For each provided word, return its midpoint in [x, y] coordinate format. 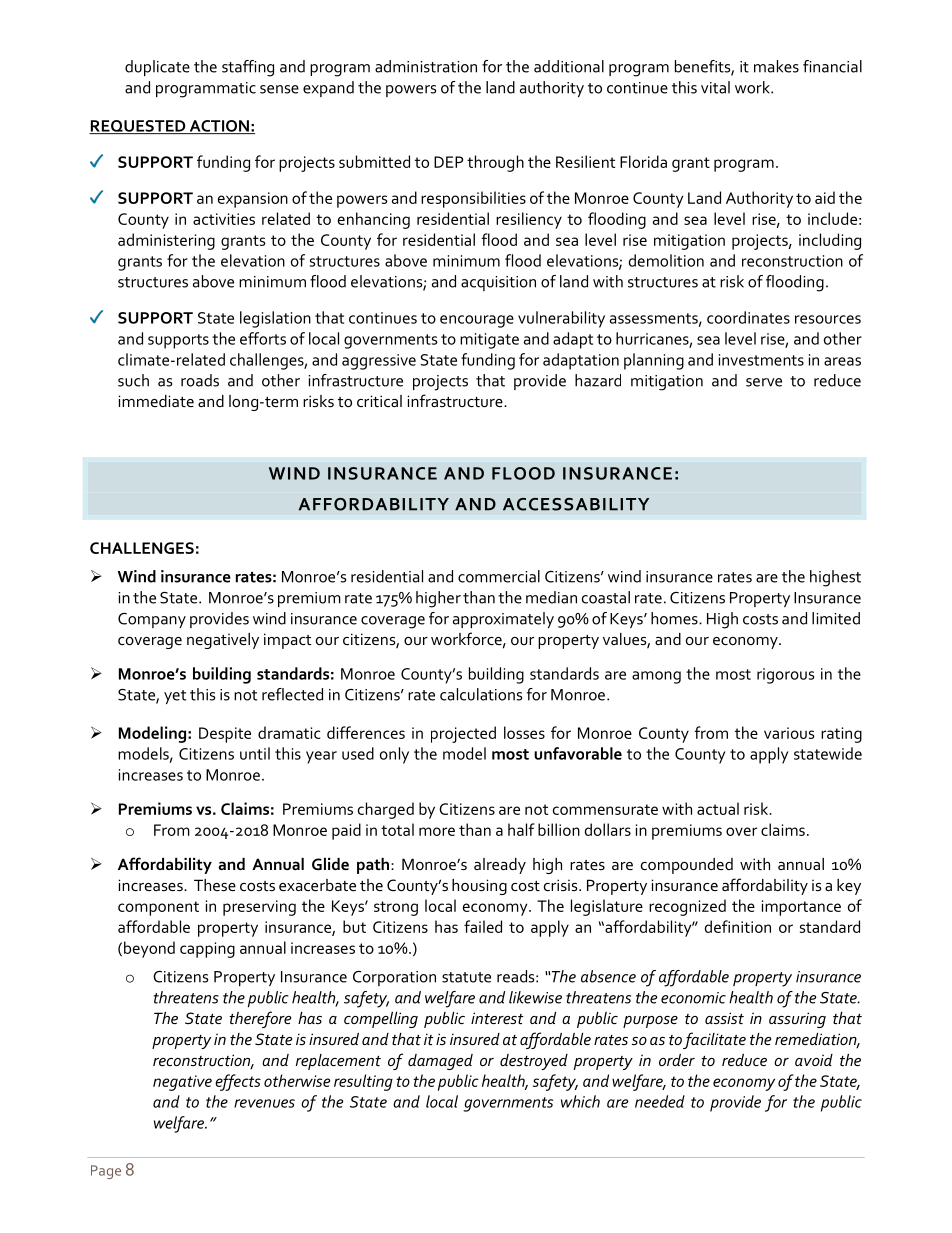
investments [761, 360]
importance [801, 908]
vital [715, 87]
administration [426, 66]
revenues [264, 1103]
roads [200, 380]
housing [479, 887]
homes [675, 618]
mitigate [489, 341]
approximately [503, 620]
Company [152, 620]
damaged [440, 1062]
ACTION [219, 127]
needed [660, 1101]
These [215, 885]
